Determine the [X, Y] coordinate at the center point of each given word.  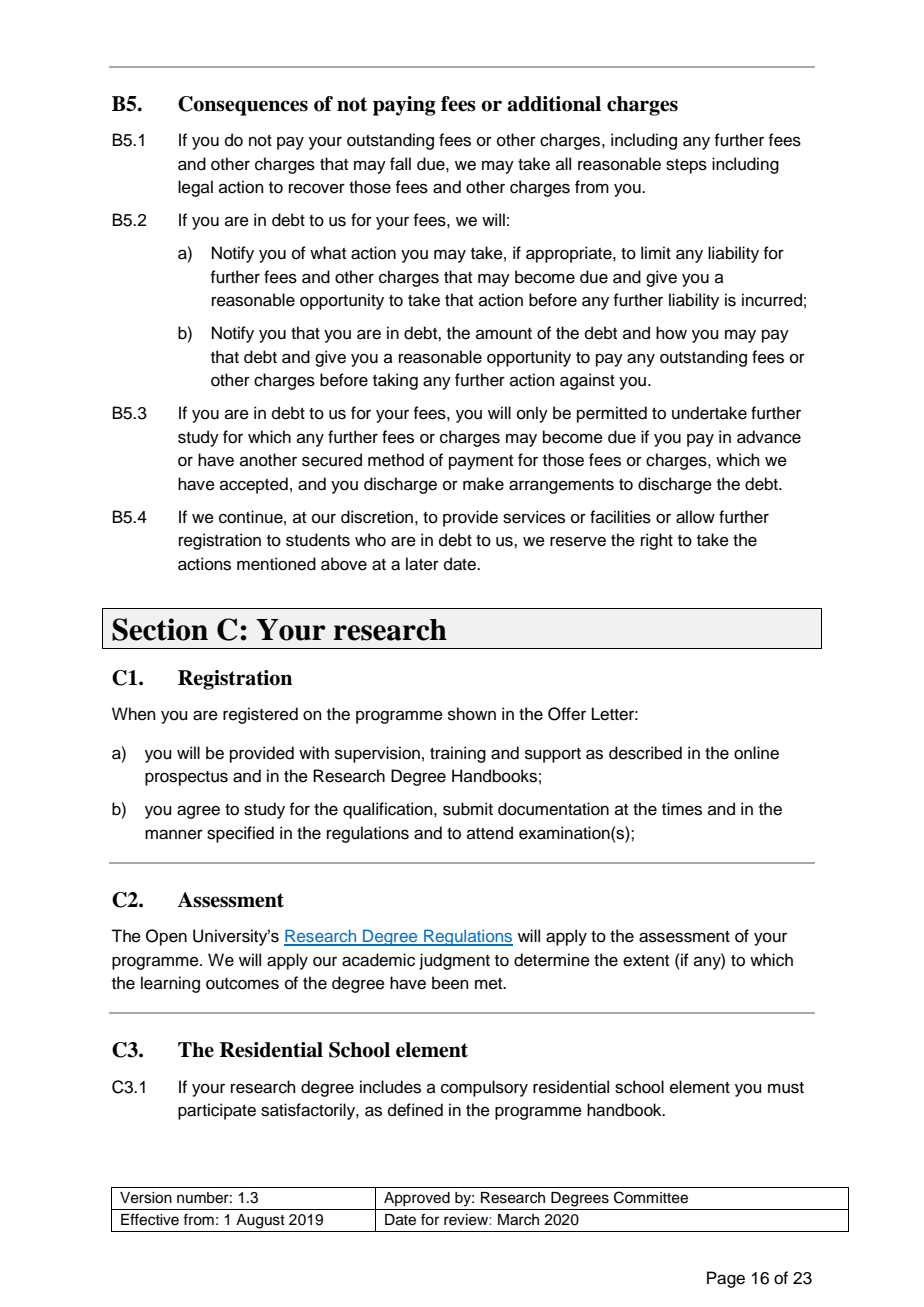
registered [260, 715]
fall [400, 164]
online [756, 753]
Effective [150, 1219]
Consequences [243, 106]
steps [686, 166]
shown [472, 714]
